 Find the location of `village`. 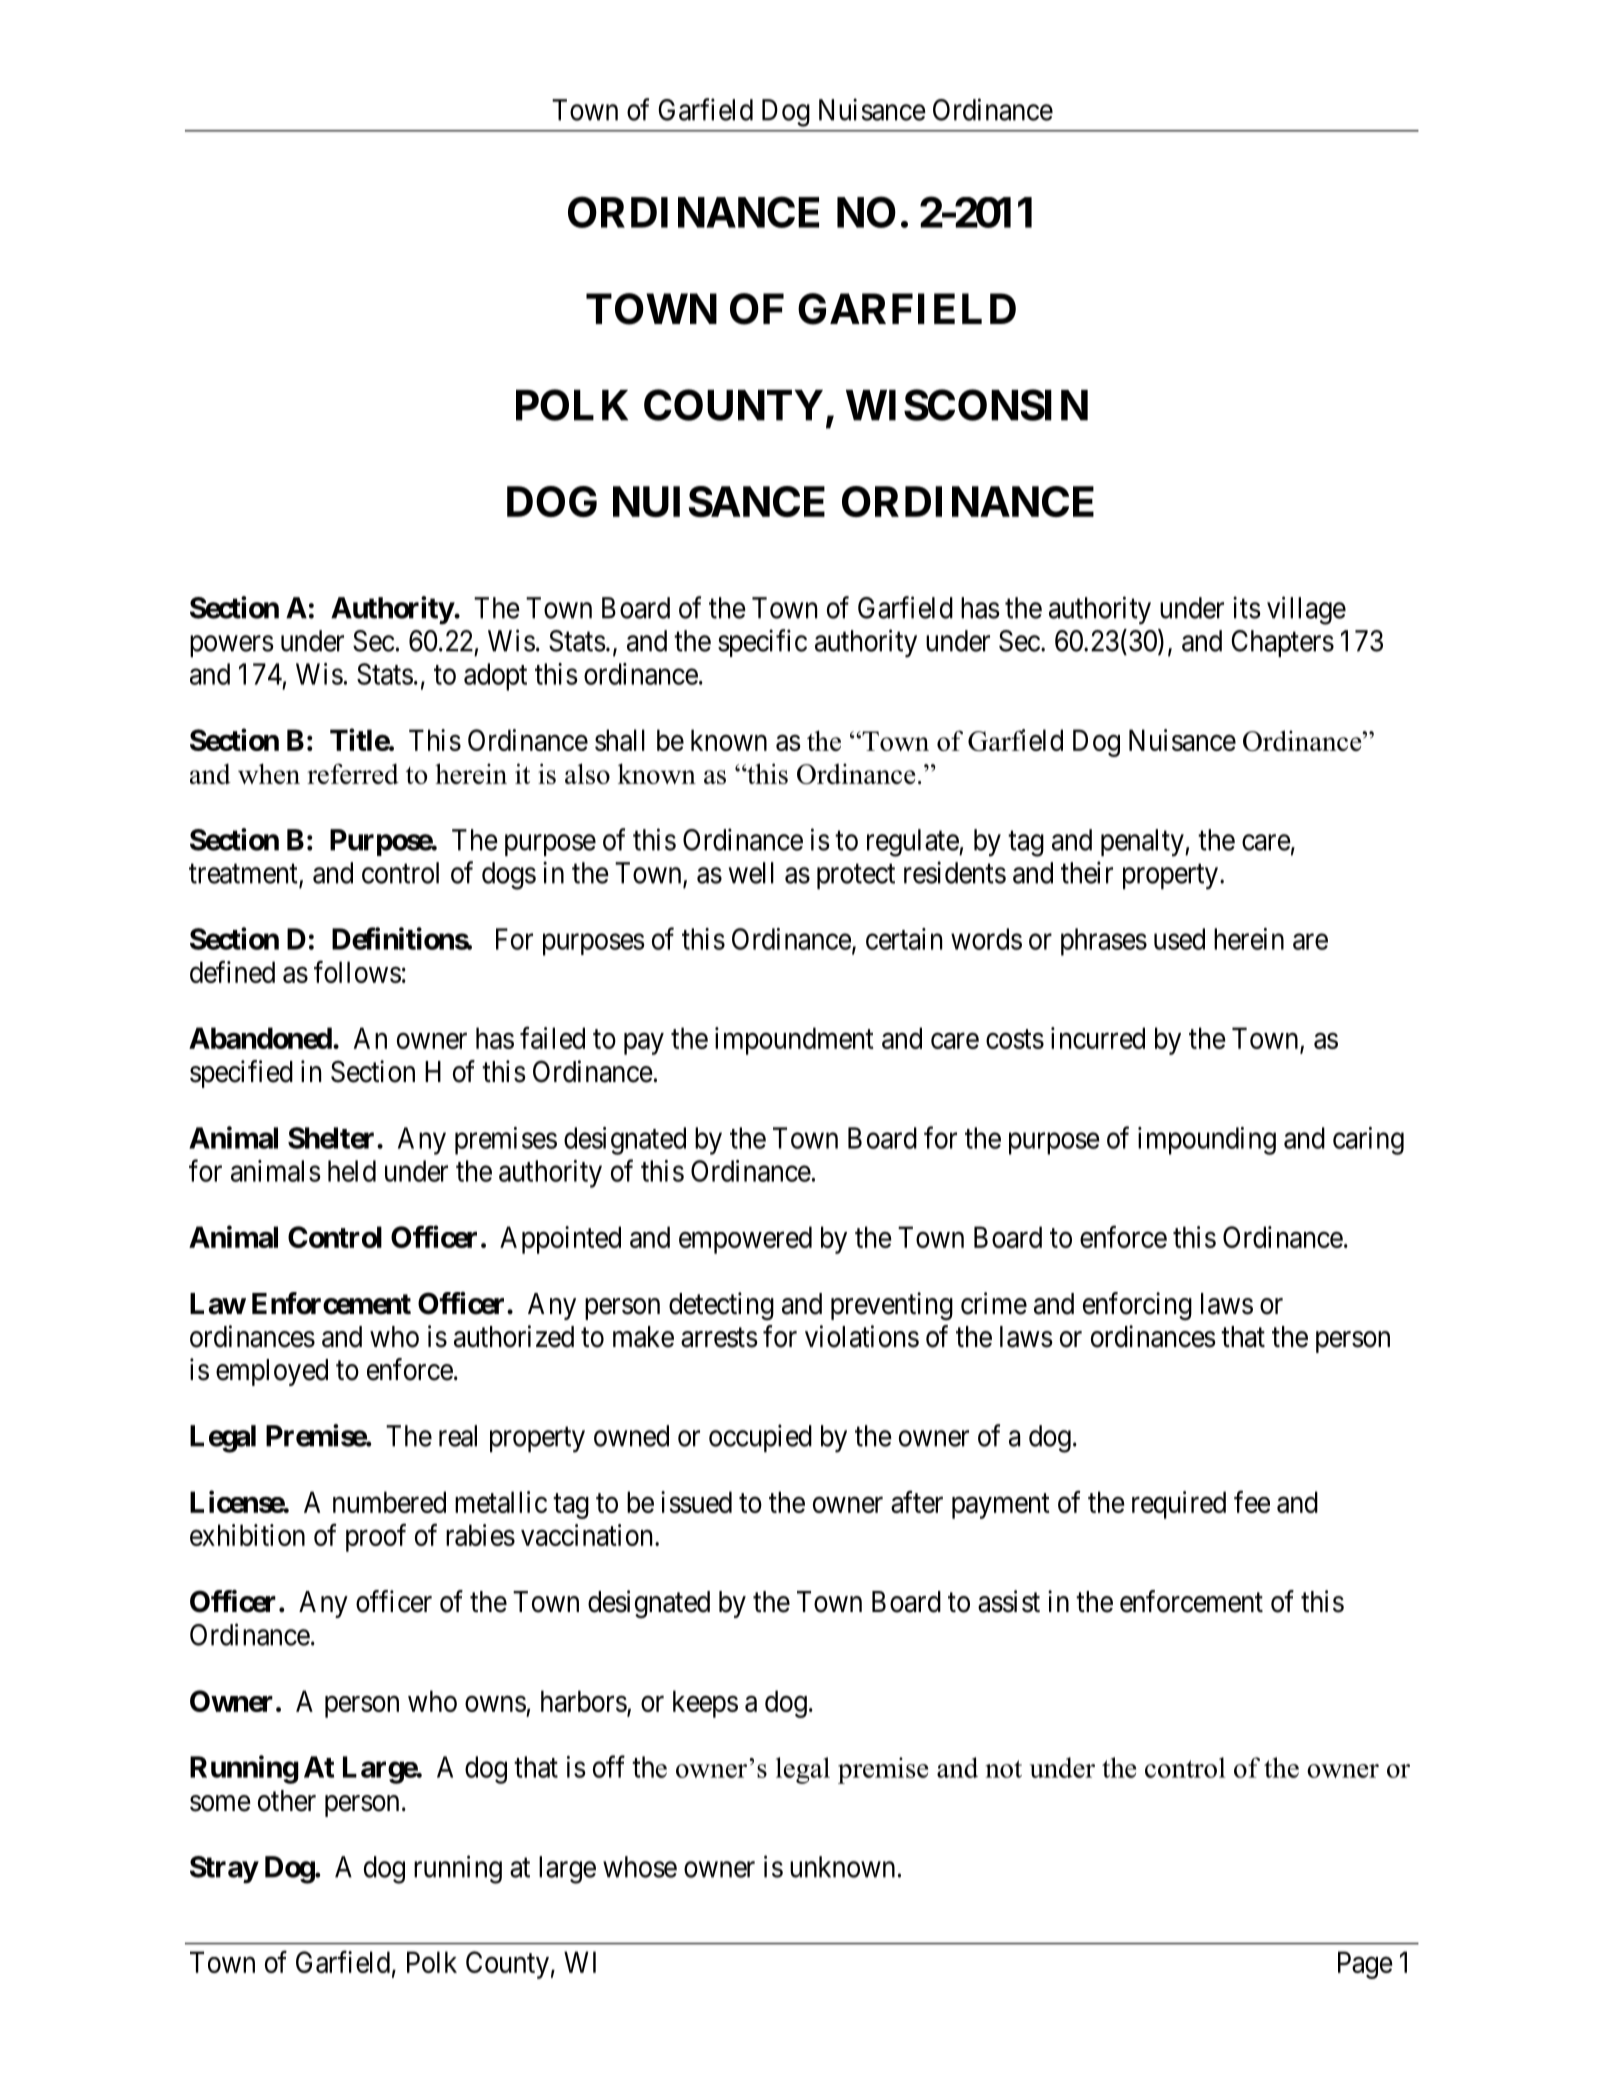

village is located at coordinates (1306, 610).
